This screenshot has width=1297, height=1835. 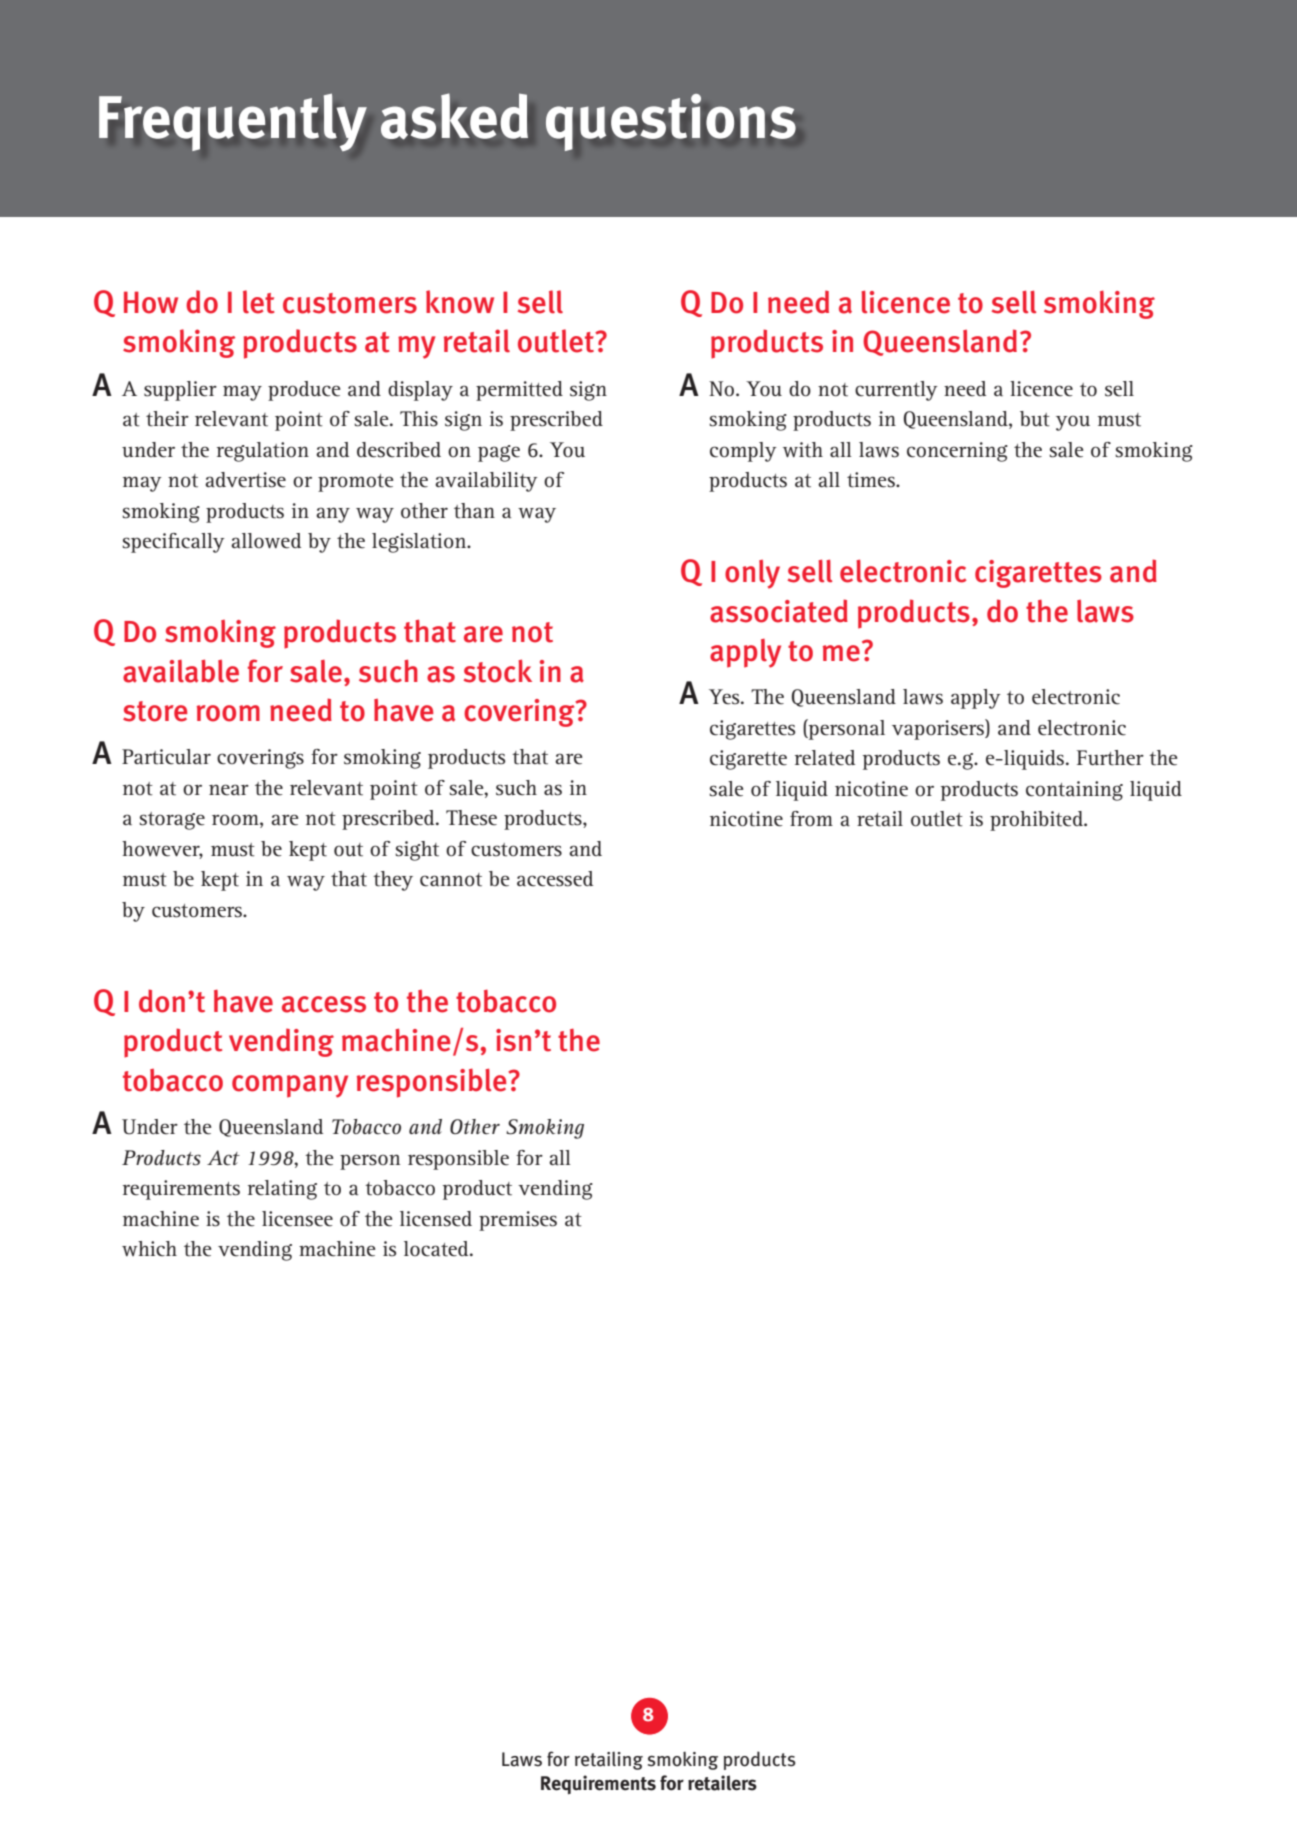 What do you see at coordinates (245, 480) in the screenshot?
I see `advertise` at bounding box center [245, 480].
